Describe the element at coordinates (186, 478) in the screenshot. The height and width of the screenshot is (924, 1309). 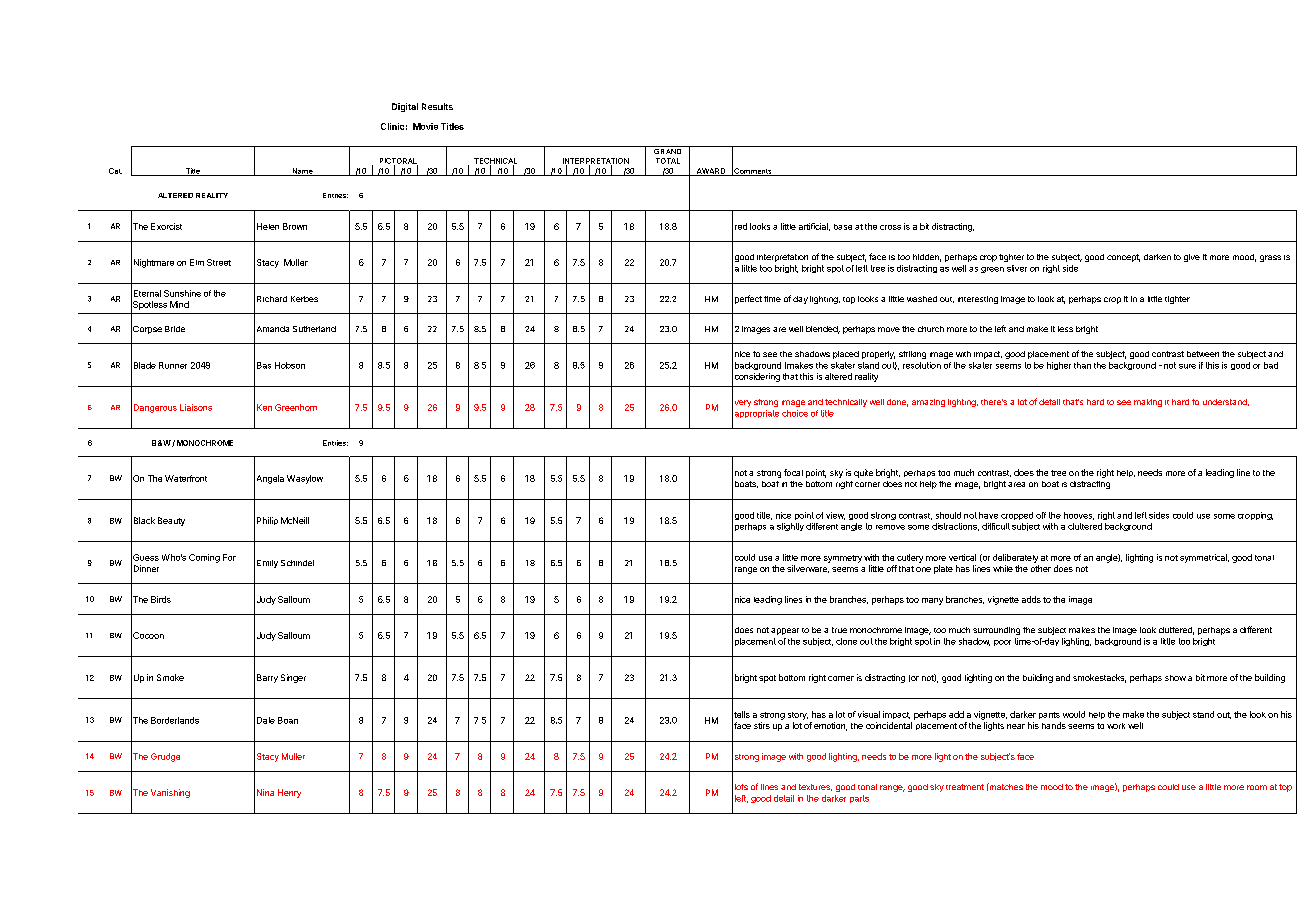
I see `Waterfront` at that location.
